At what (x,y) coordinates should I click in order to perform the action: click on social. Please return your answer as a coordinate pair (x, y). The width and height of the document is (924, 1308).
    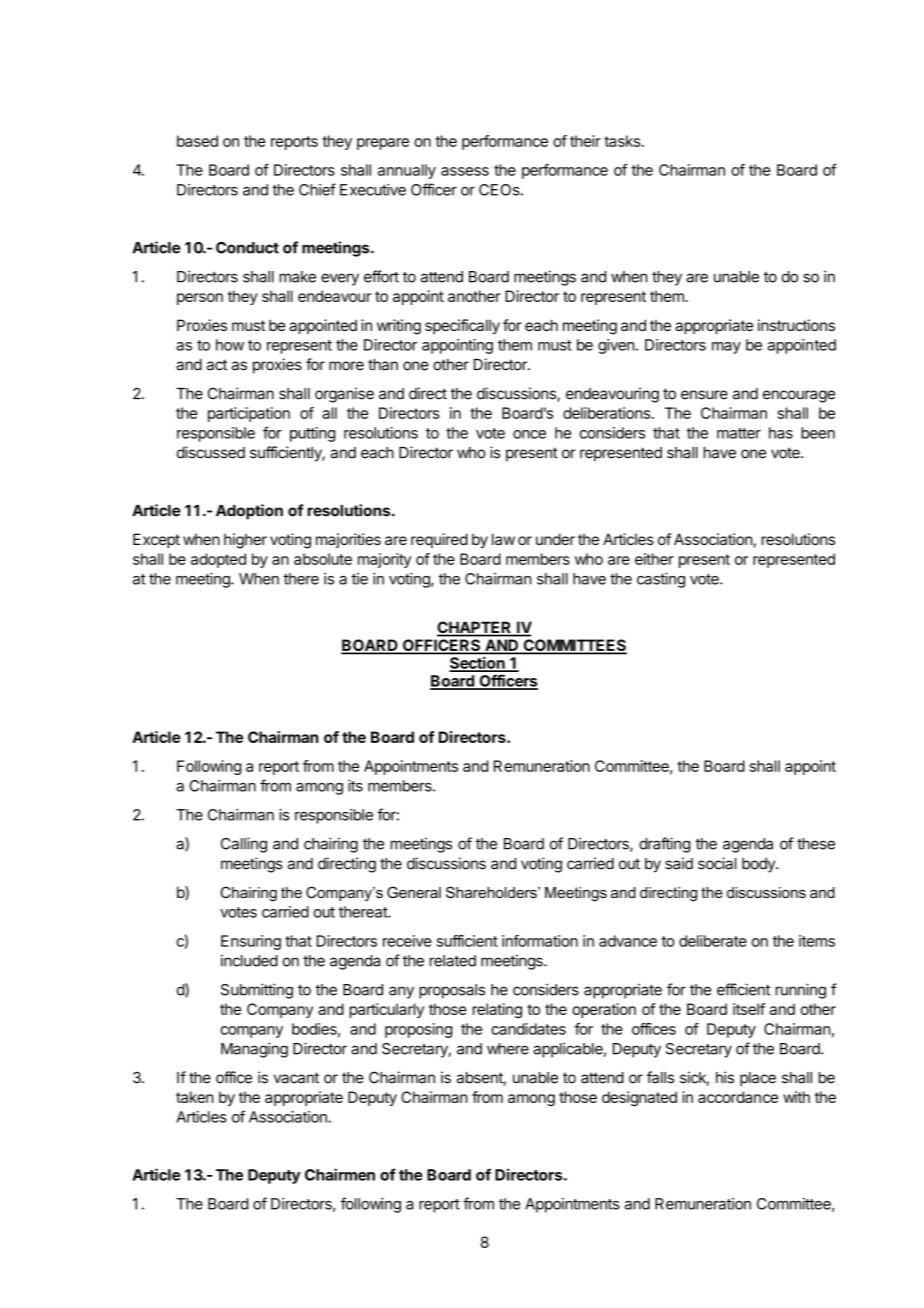
    Looking at the image, I should click on (717, 863).
